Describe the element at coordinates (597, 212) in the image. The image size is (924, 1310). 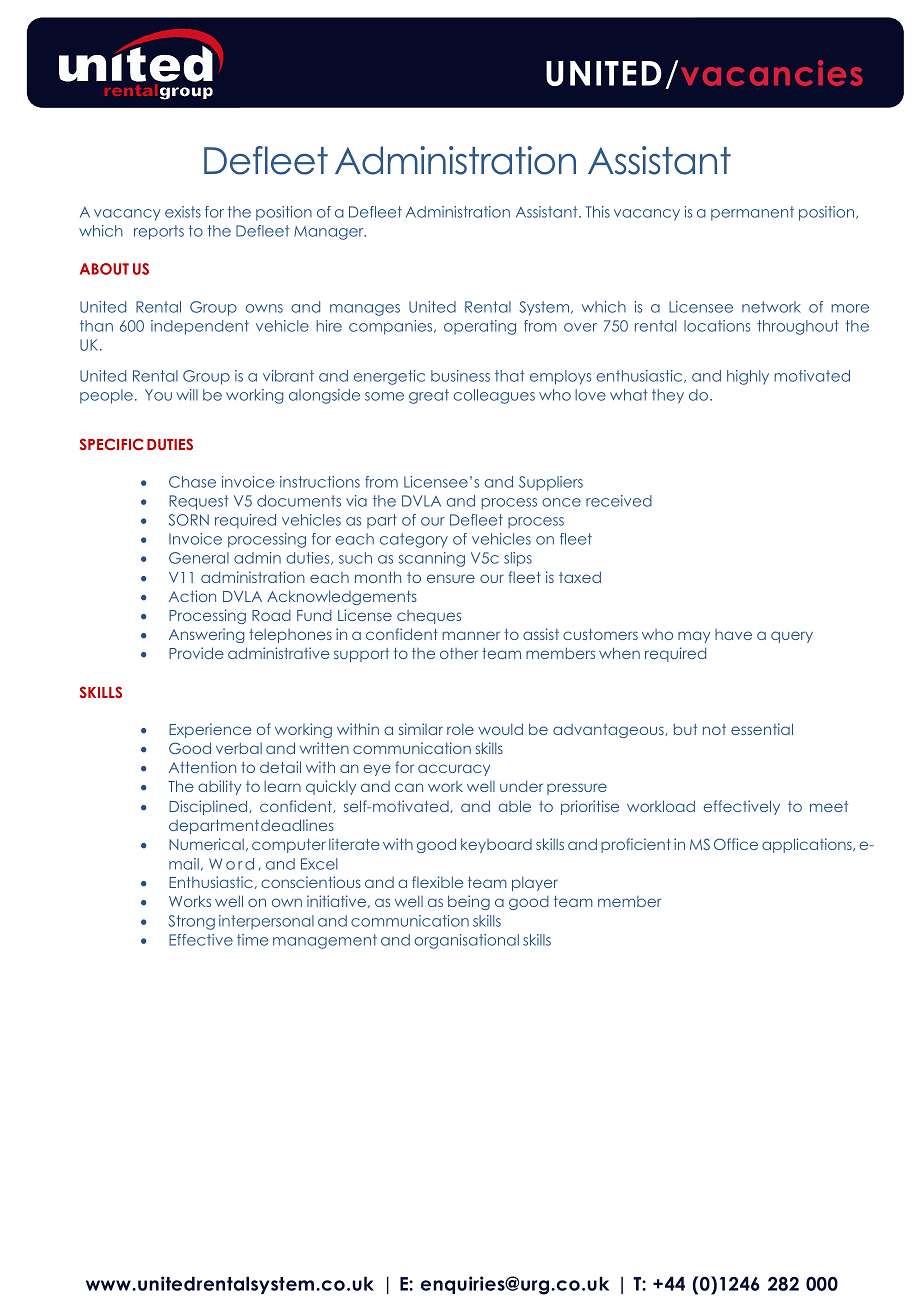
I see `This` at that location.
